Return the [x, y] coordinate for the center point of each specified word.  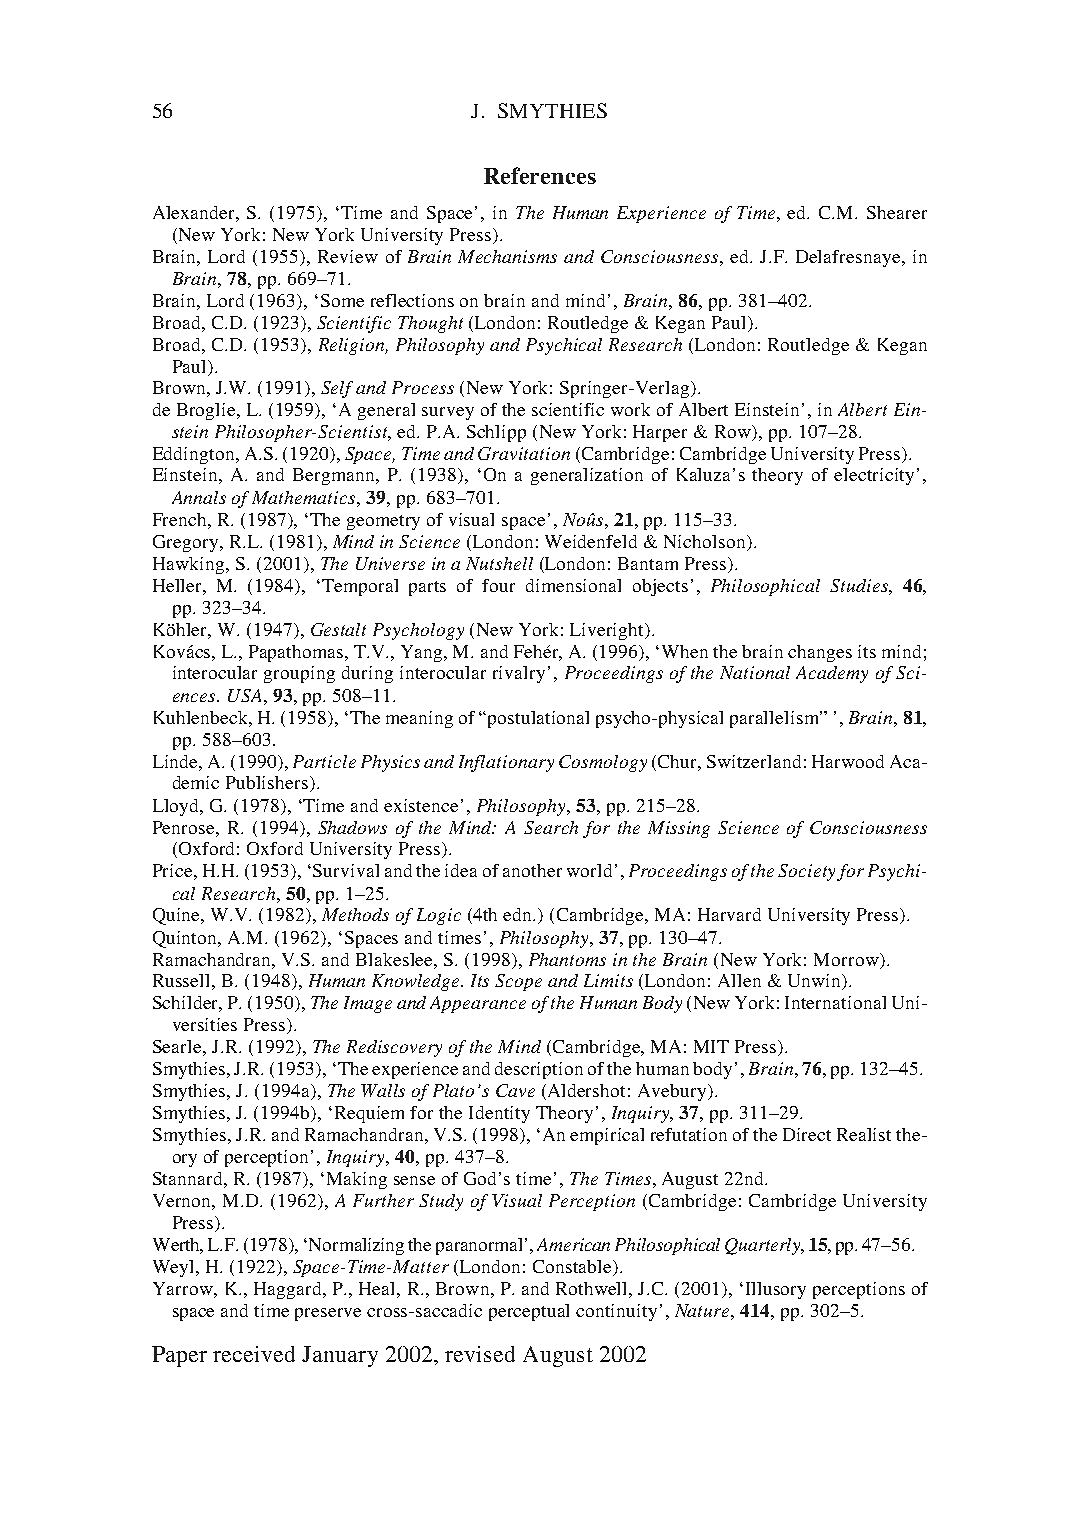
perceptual [529, 1312]
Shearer [897, 212]
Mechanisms [507, 256]
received [254, 1354]
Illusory [776, 1290]
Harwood [848, 761]
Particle [324, 761]
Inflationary [506, 763]
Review [348, 256]
